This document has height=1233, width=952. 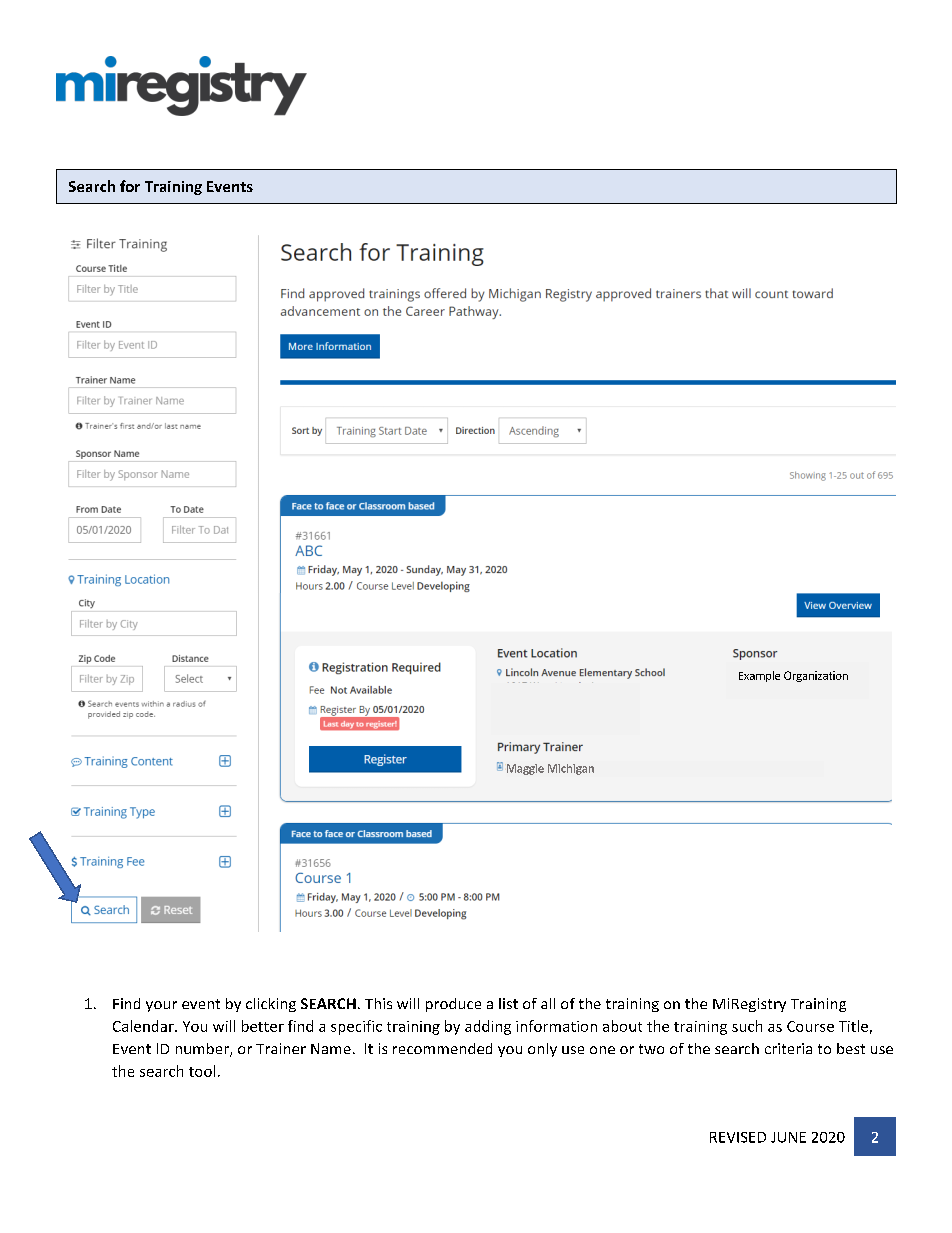 What do you see at coordinates (525, 769) in the document?
I see `Maggie` at bounding box center [525, 769].
